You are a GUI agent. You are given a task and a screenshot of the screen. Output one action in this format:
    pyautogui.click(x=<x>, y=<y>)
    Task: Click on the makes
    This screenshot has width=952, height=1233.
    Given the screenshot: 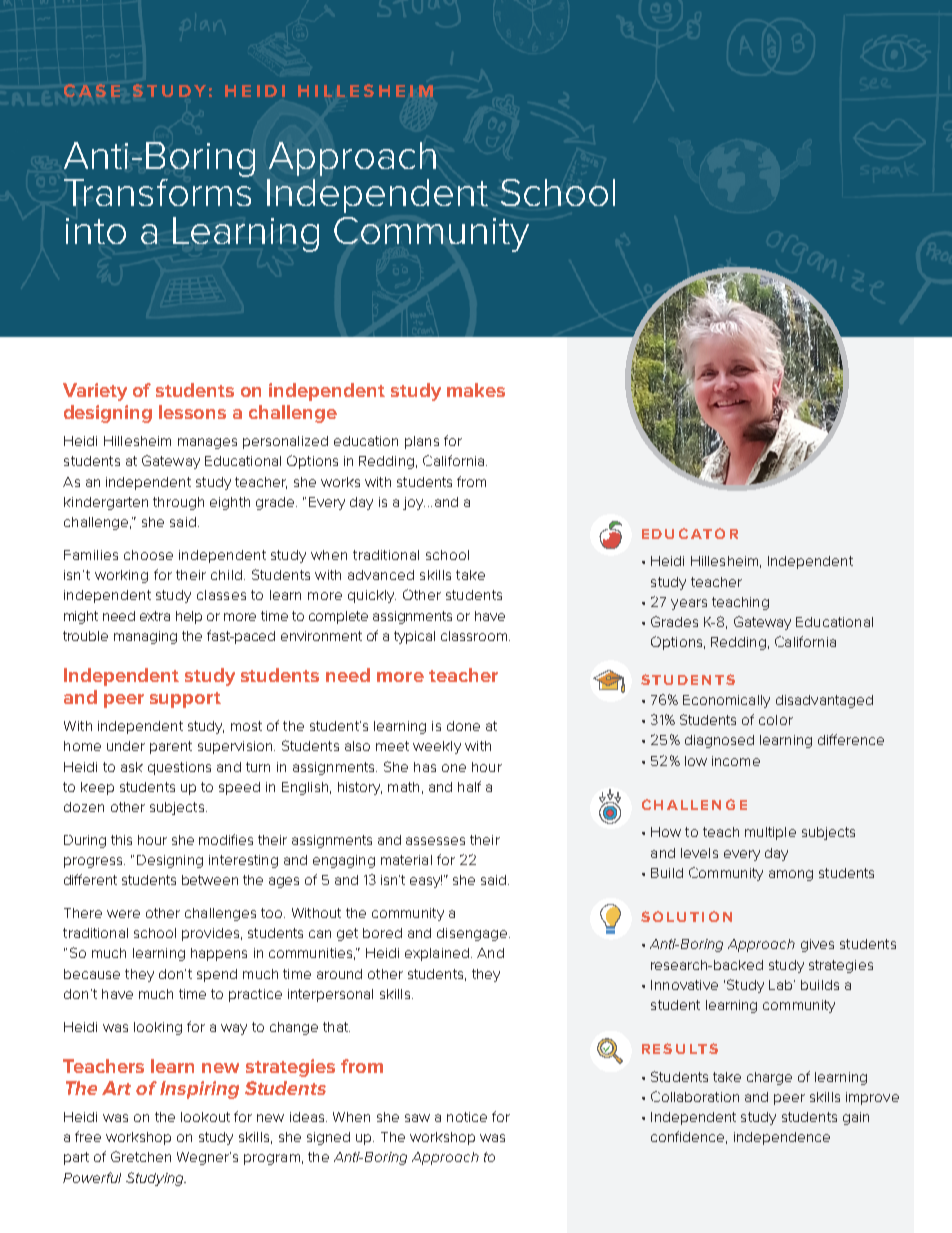 What is the action you would take?
    pyautogui.click(x=476, y=390)
